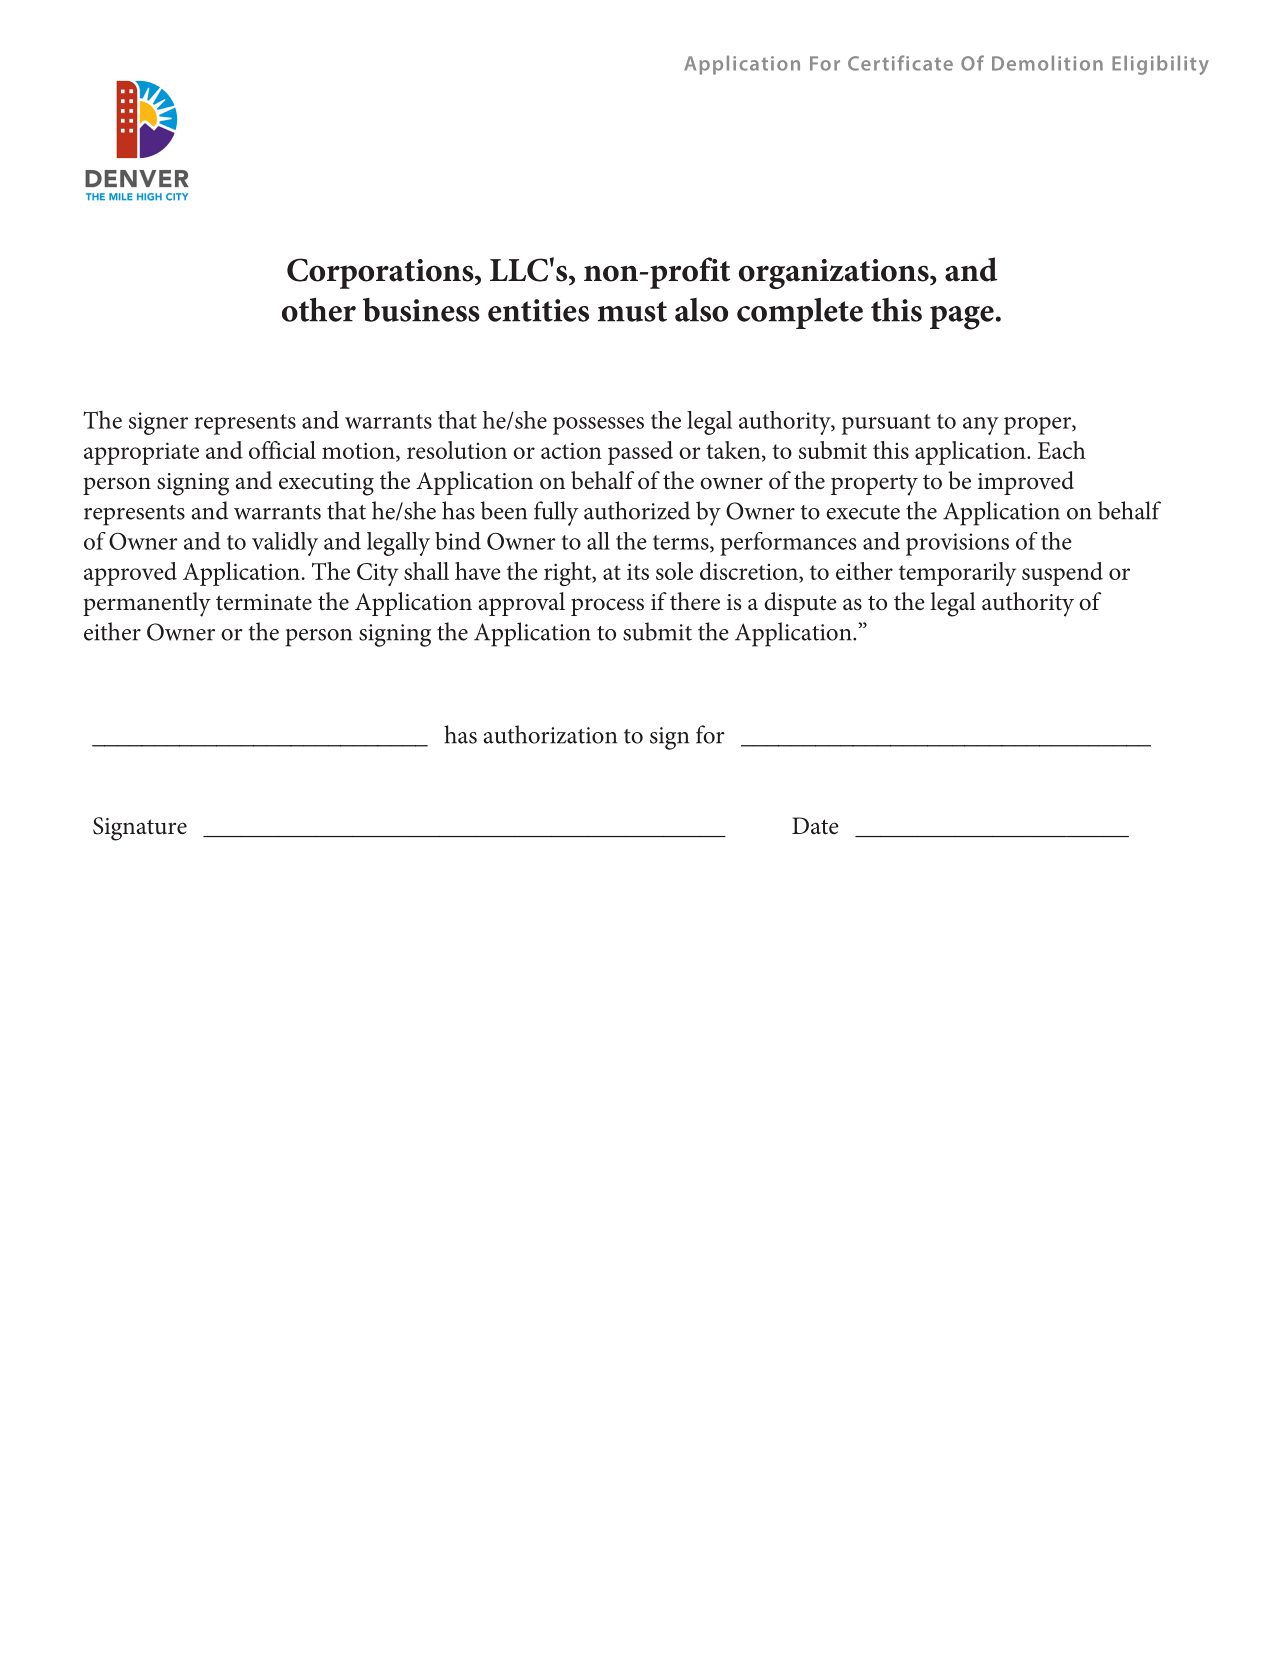 This screenshot has height=1664, width=1286. What do you see at coordinates (900, 63) in the screenshot?
I see `Certificate` at bounding box center [900, 63].
